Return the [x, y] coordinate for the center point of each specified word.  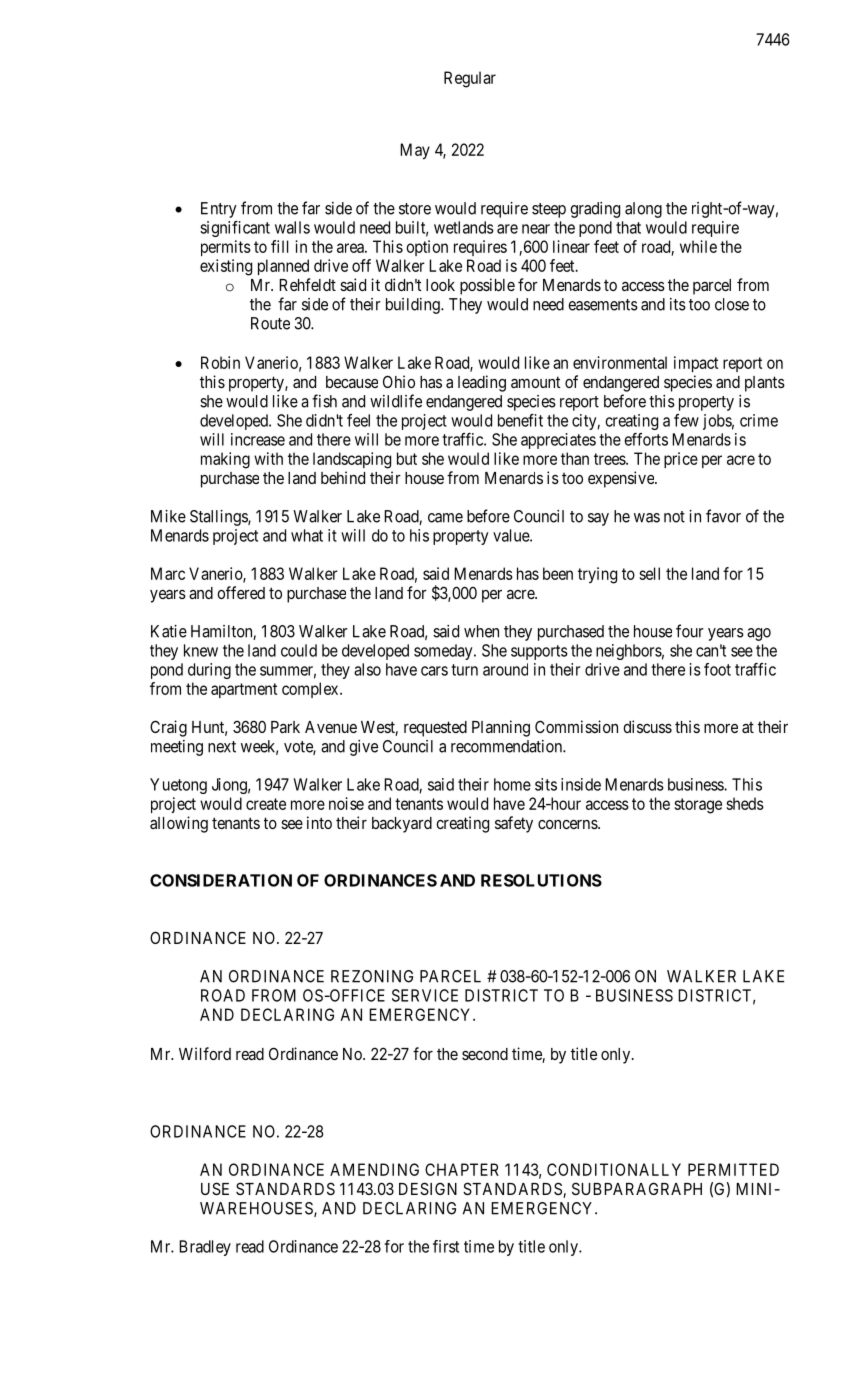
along [643, 210]
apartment [244, 690]
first [446, 1246]
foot [717, 669]
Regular [470, 79]
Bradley [205, 1248]
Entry [219, 210]
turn [464, 670]
